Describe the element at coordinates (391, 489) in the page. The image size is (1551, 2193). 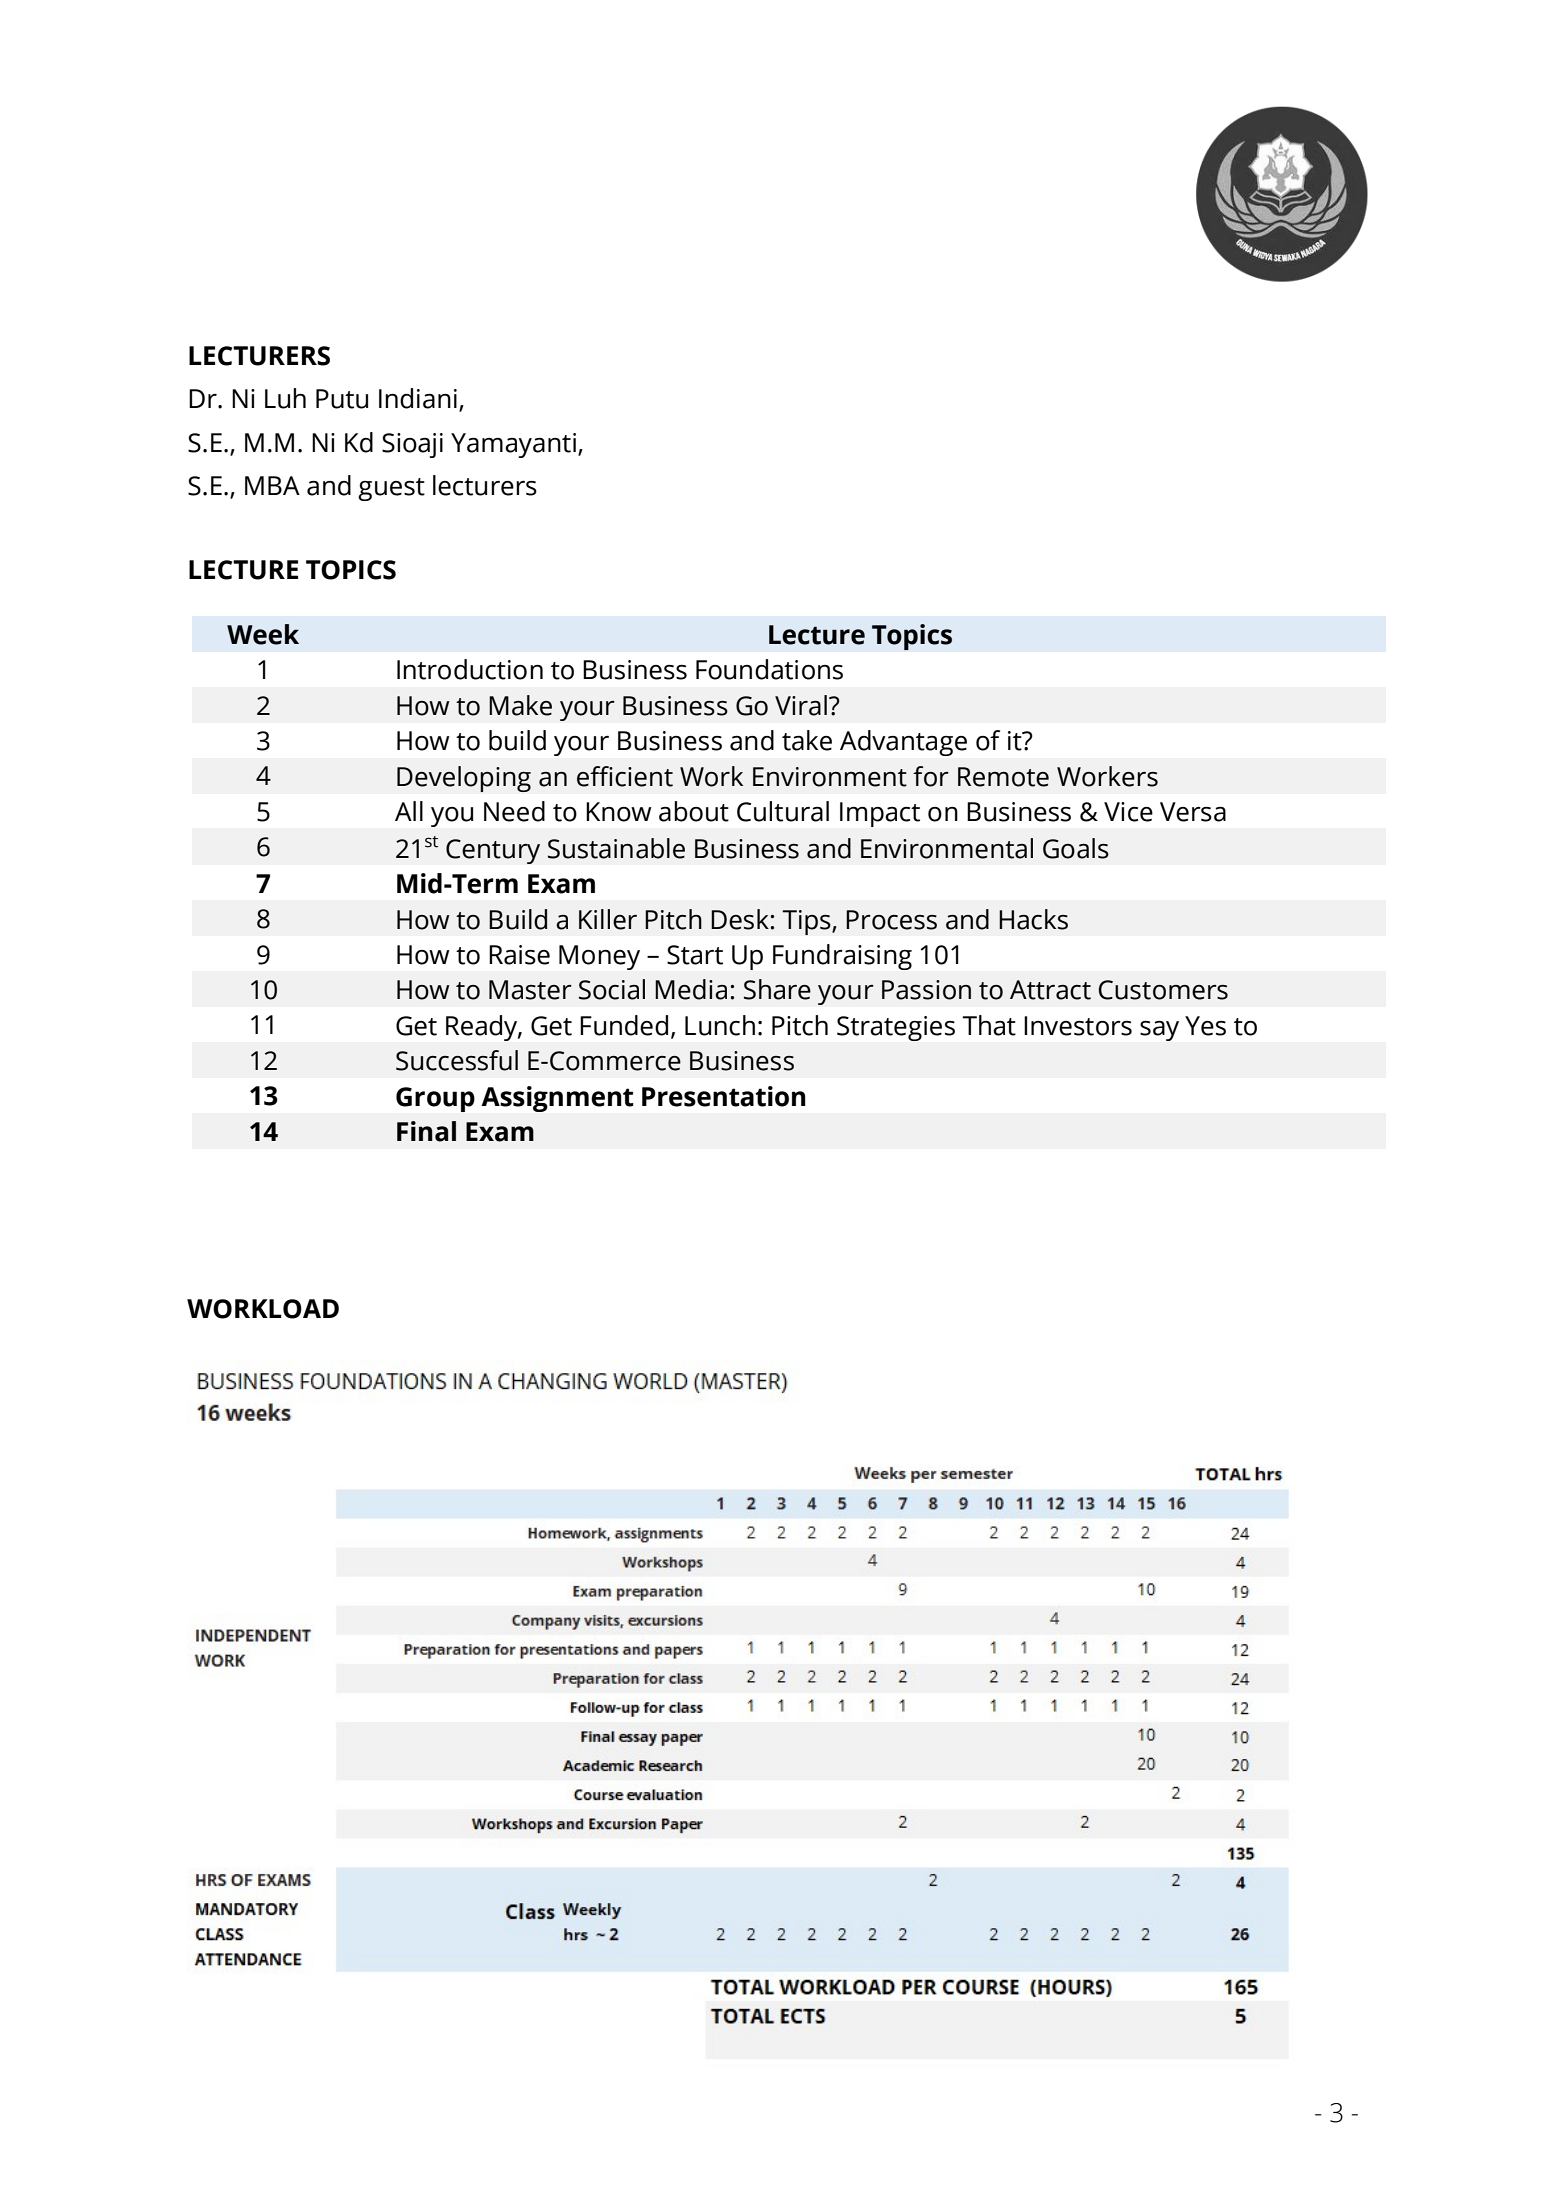
I see `guest` at that location.
